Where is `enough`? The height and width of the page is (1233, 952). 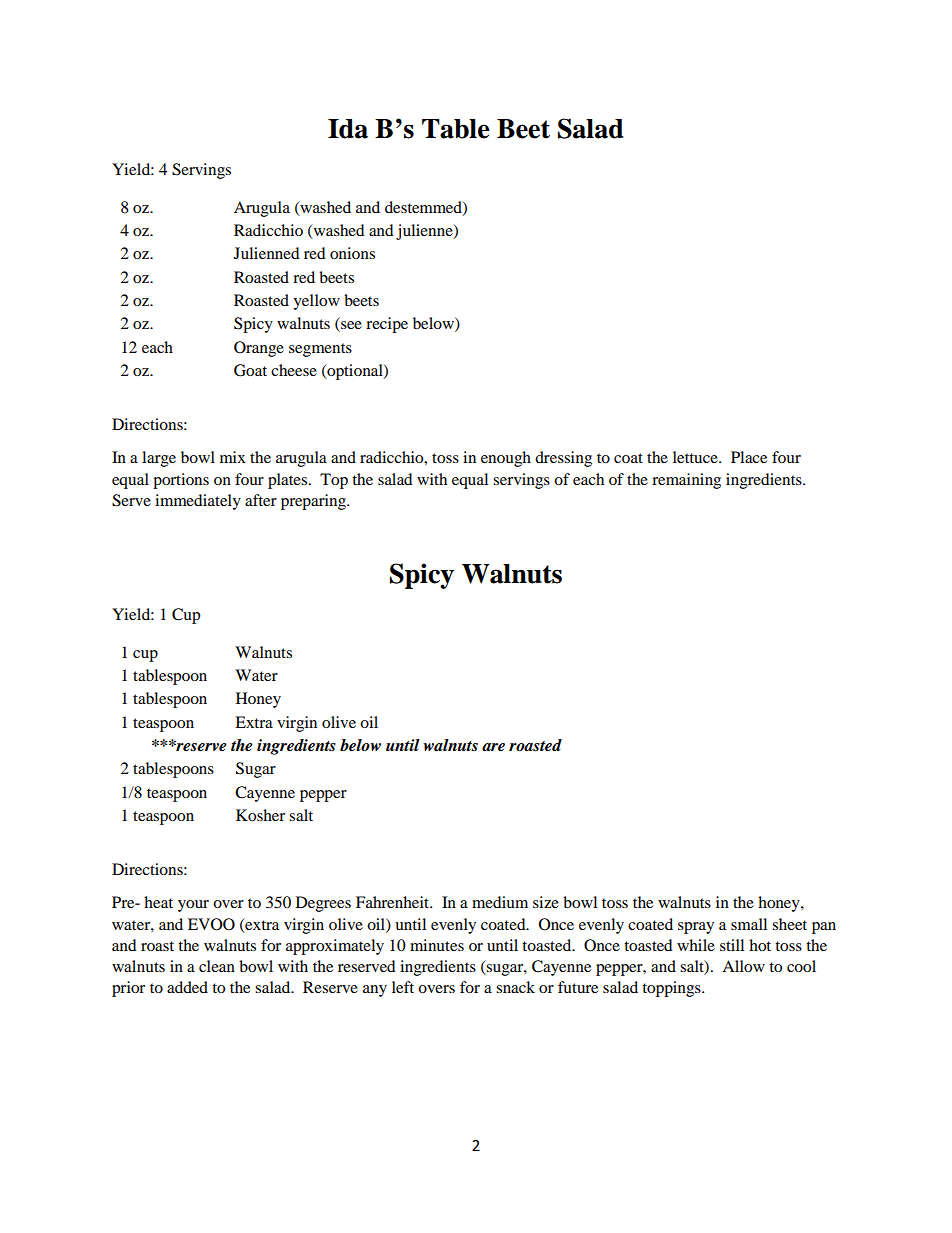 enough is located at coordinates (506, 459).
